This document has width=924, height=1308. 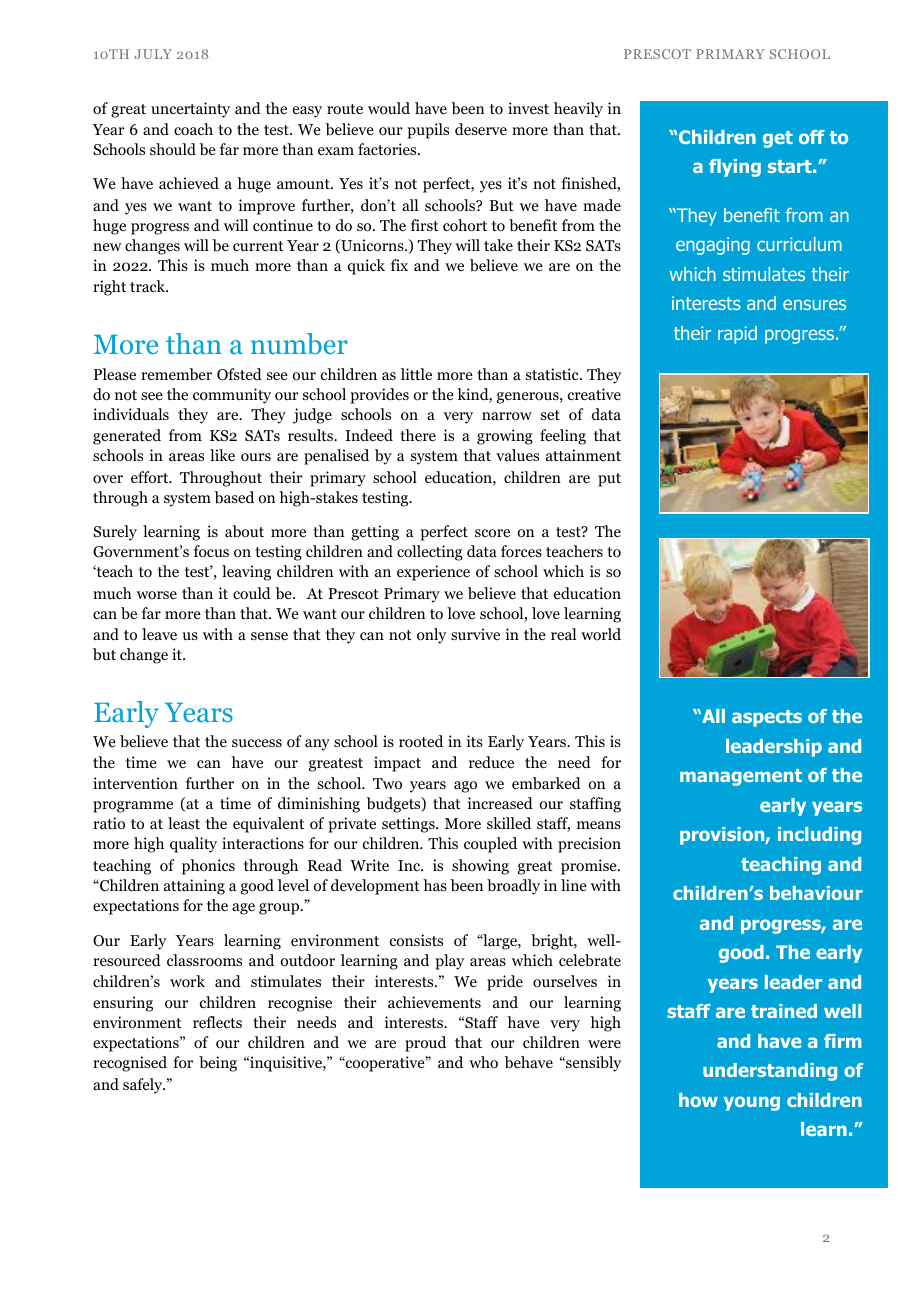 What do you see at coordinates (819, 836) in the document?
I see `including` at bounding box center [819, 836].
